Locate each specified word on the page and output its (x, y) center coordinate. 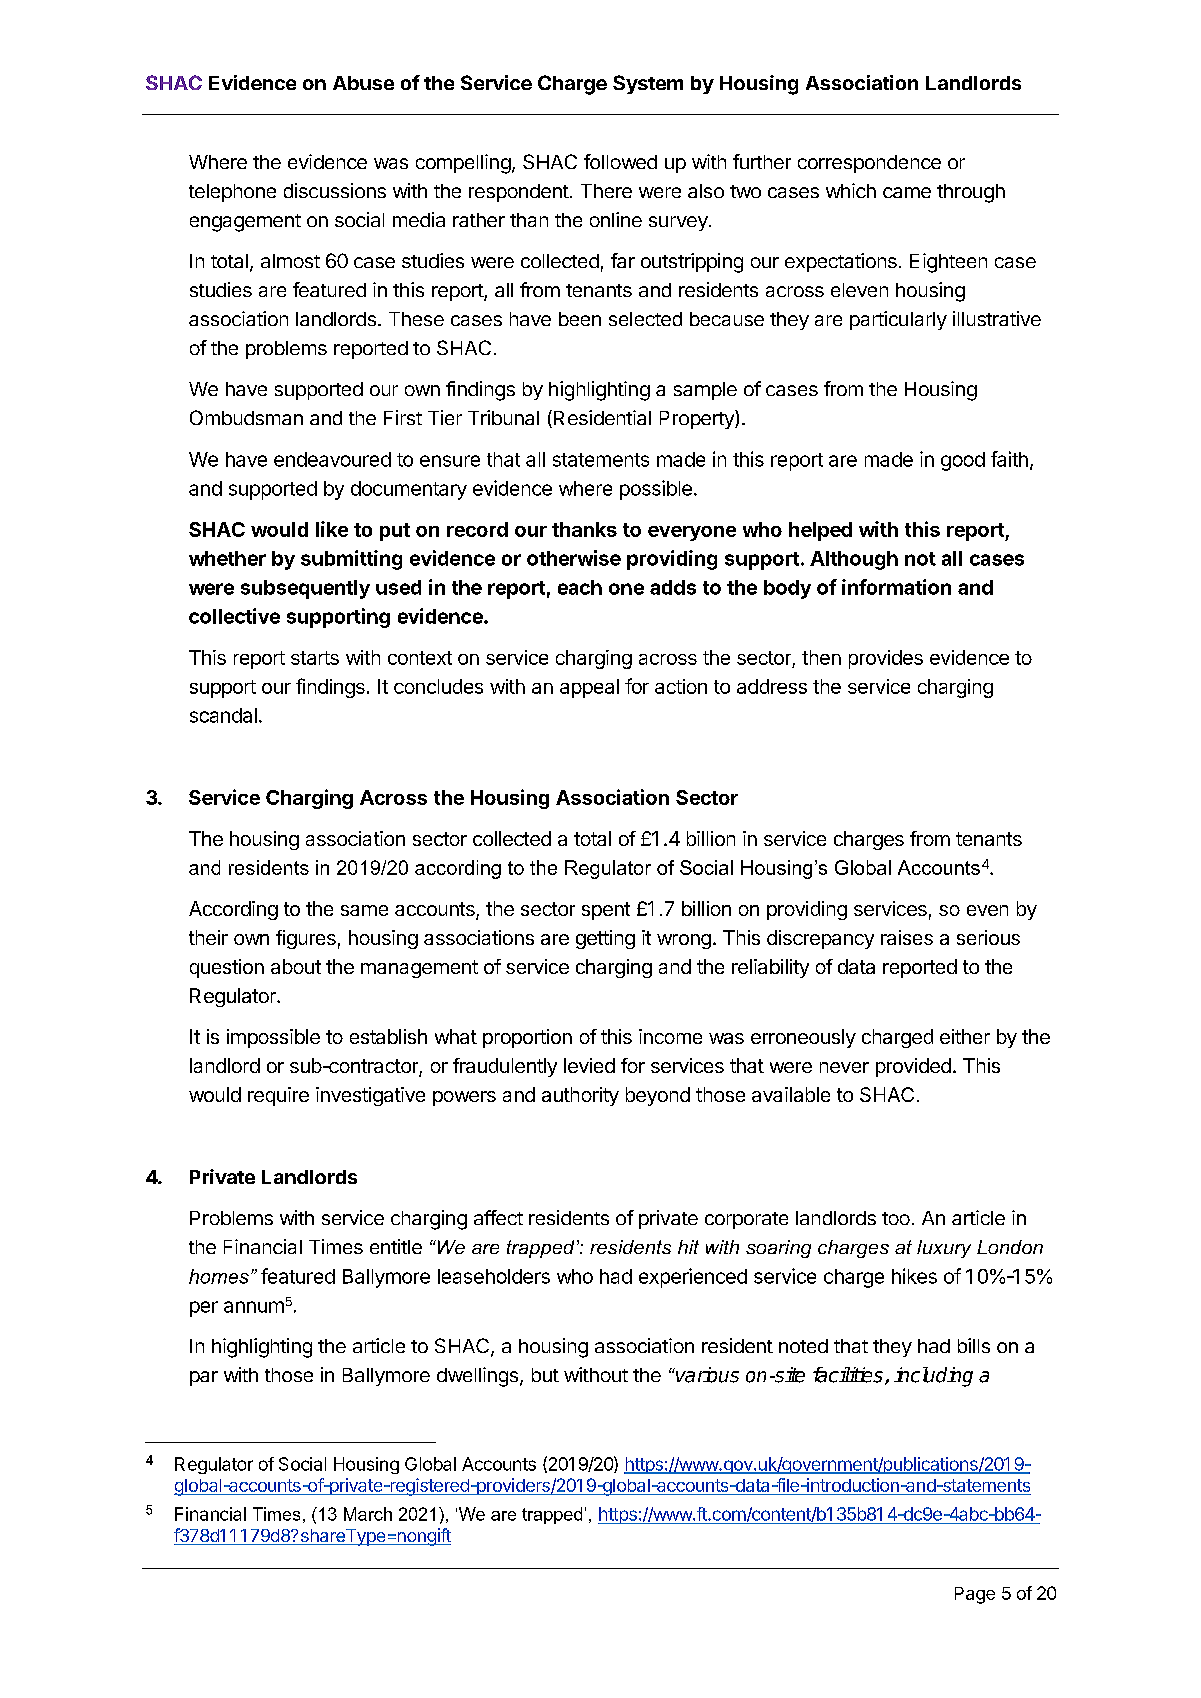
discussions (335, 190)
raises (907, 937)
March (368, 1514)
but (545, 1375)
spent (606, 911)
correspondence (869, 164)
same (364, 910)
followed (620, 161)
